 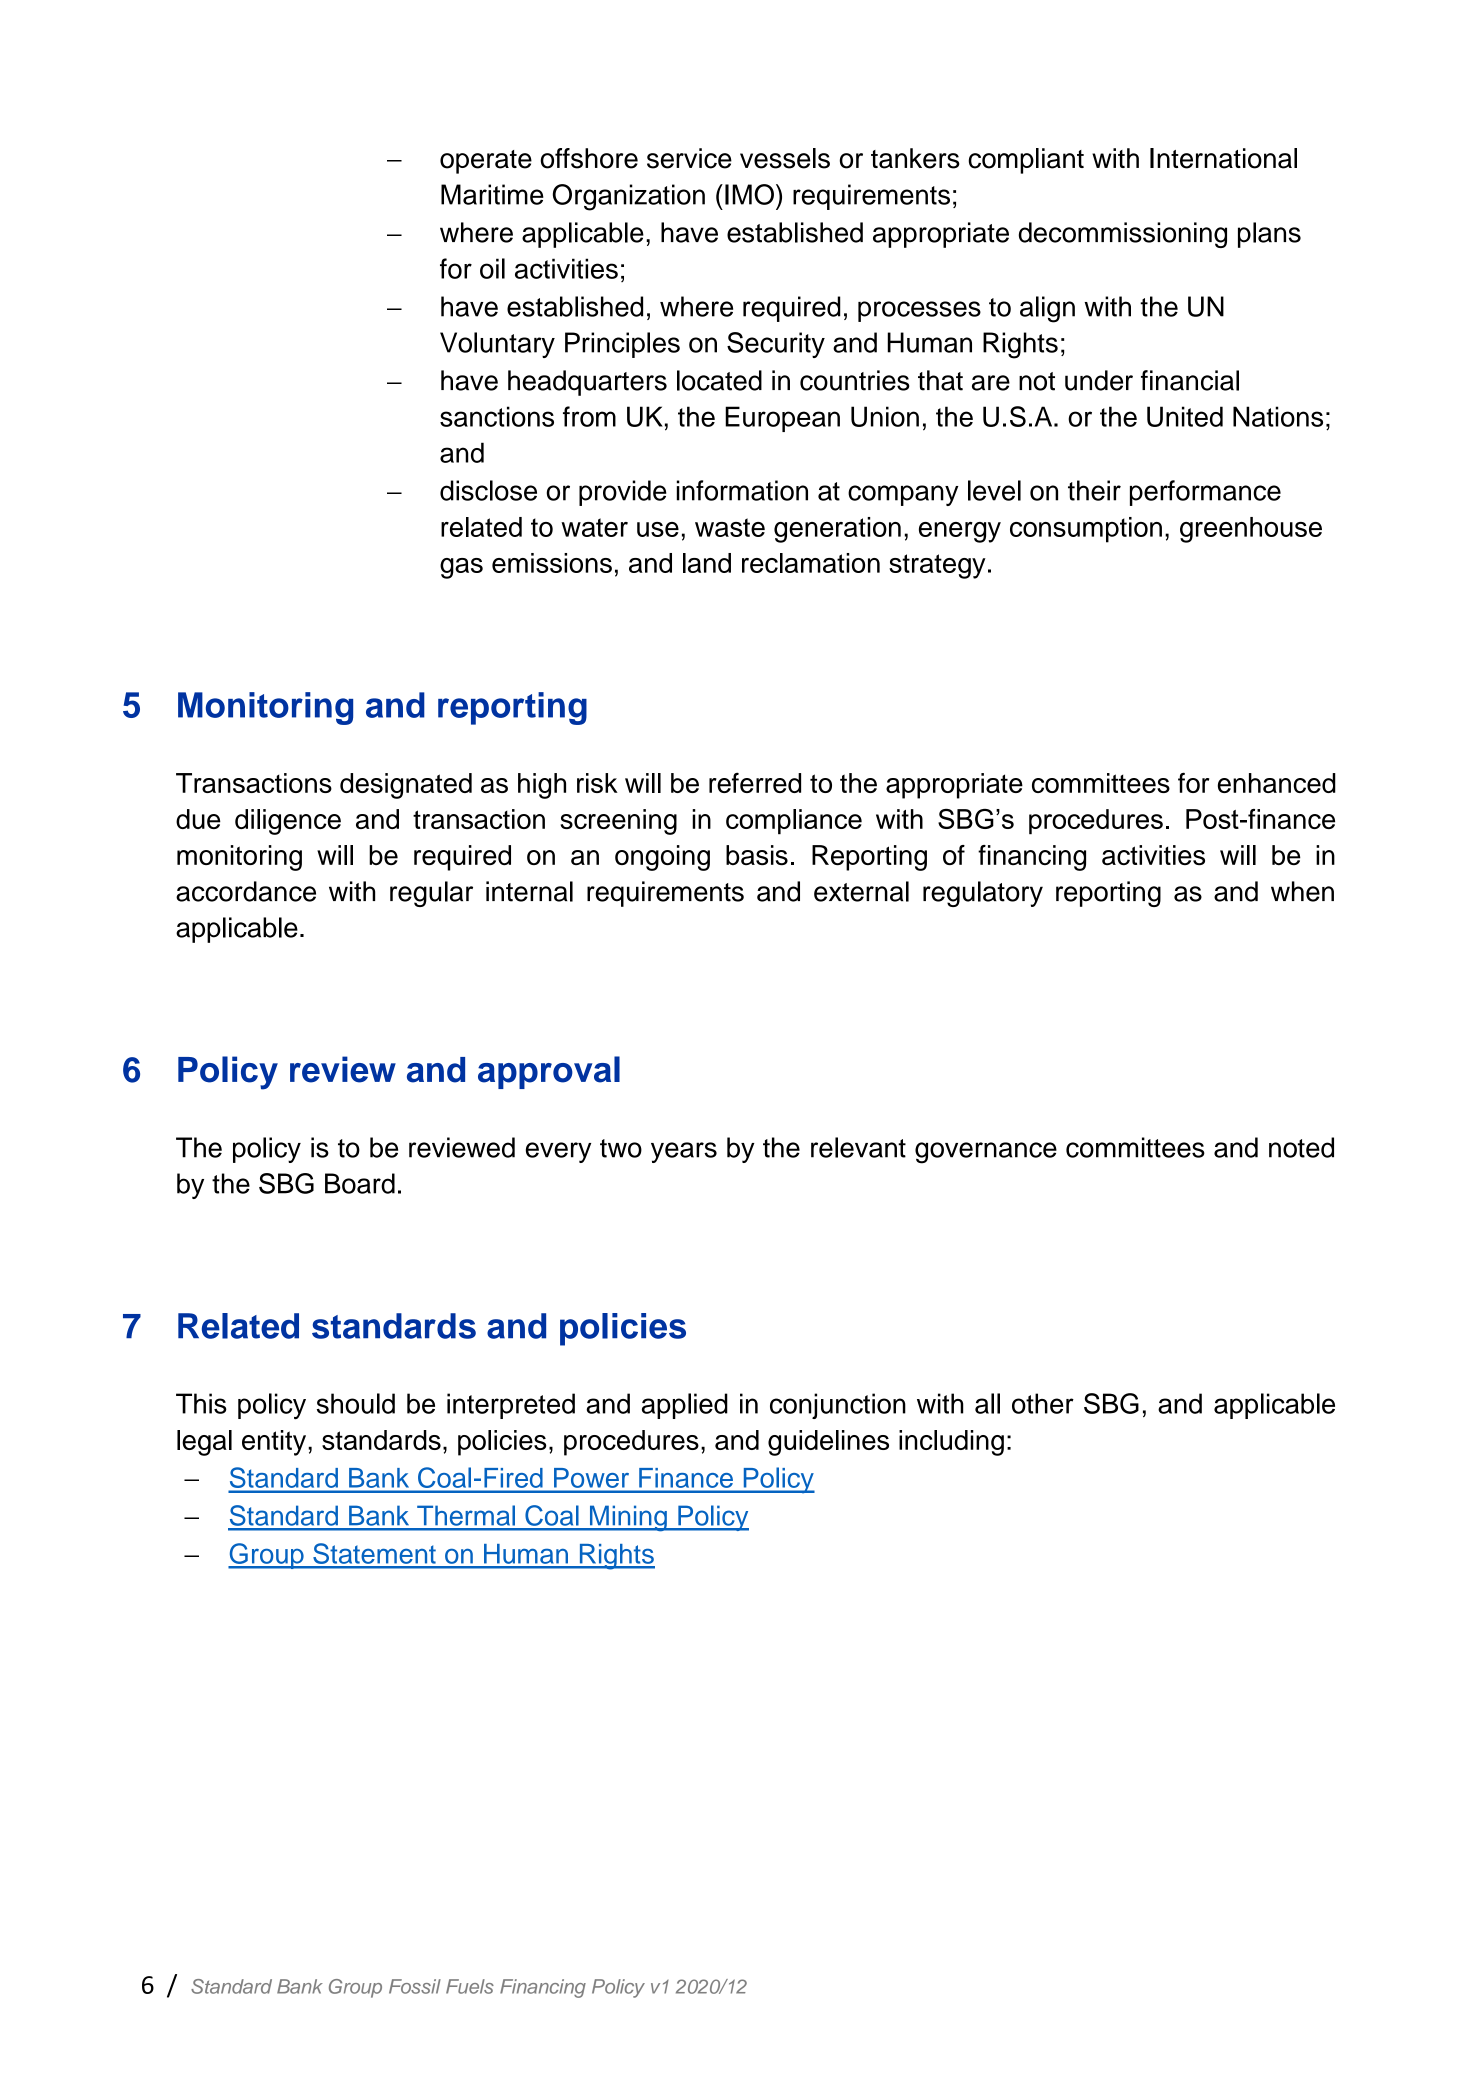 I want to click on Fuels, so click(x=470, y=1986).
